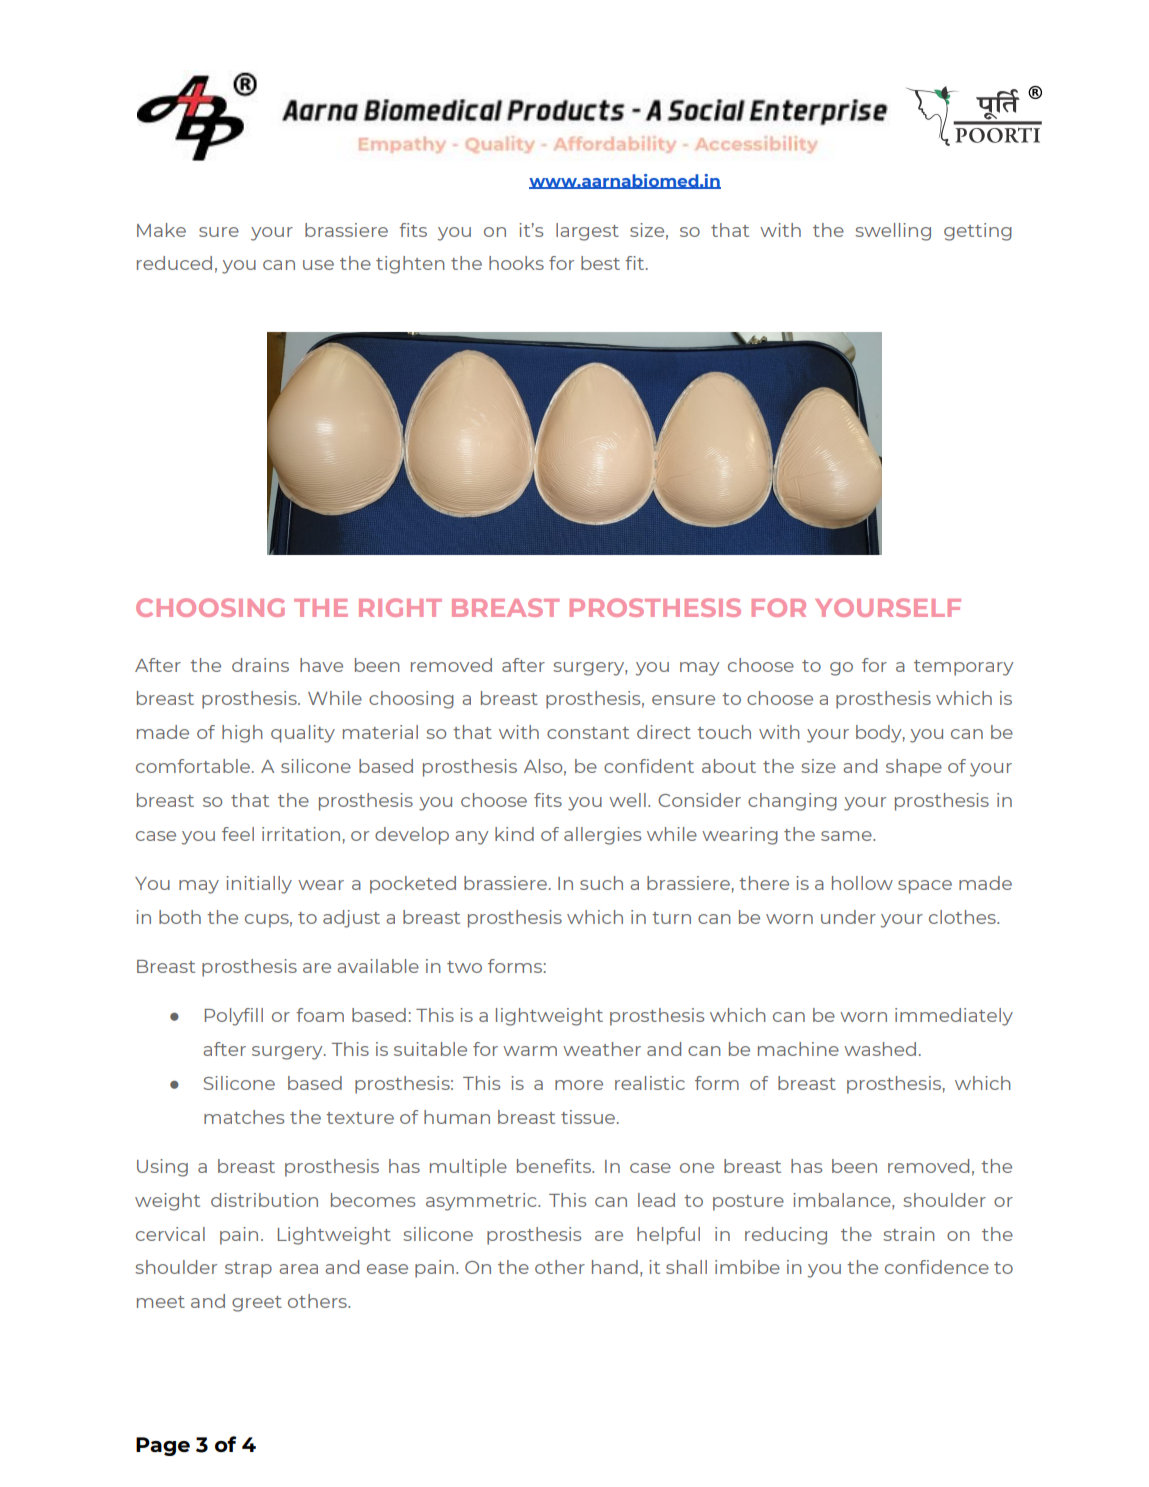  I want to click on constant, so click(588, 733).
